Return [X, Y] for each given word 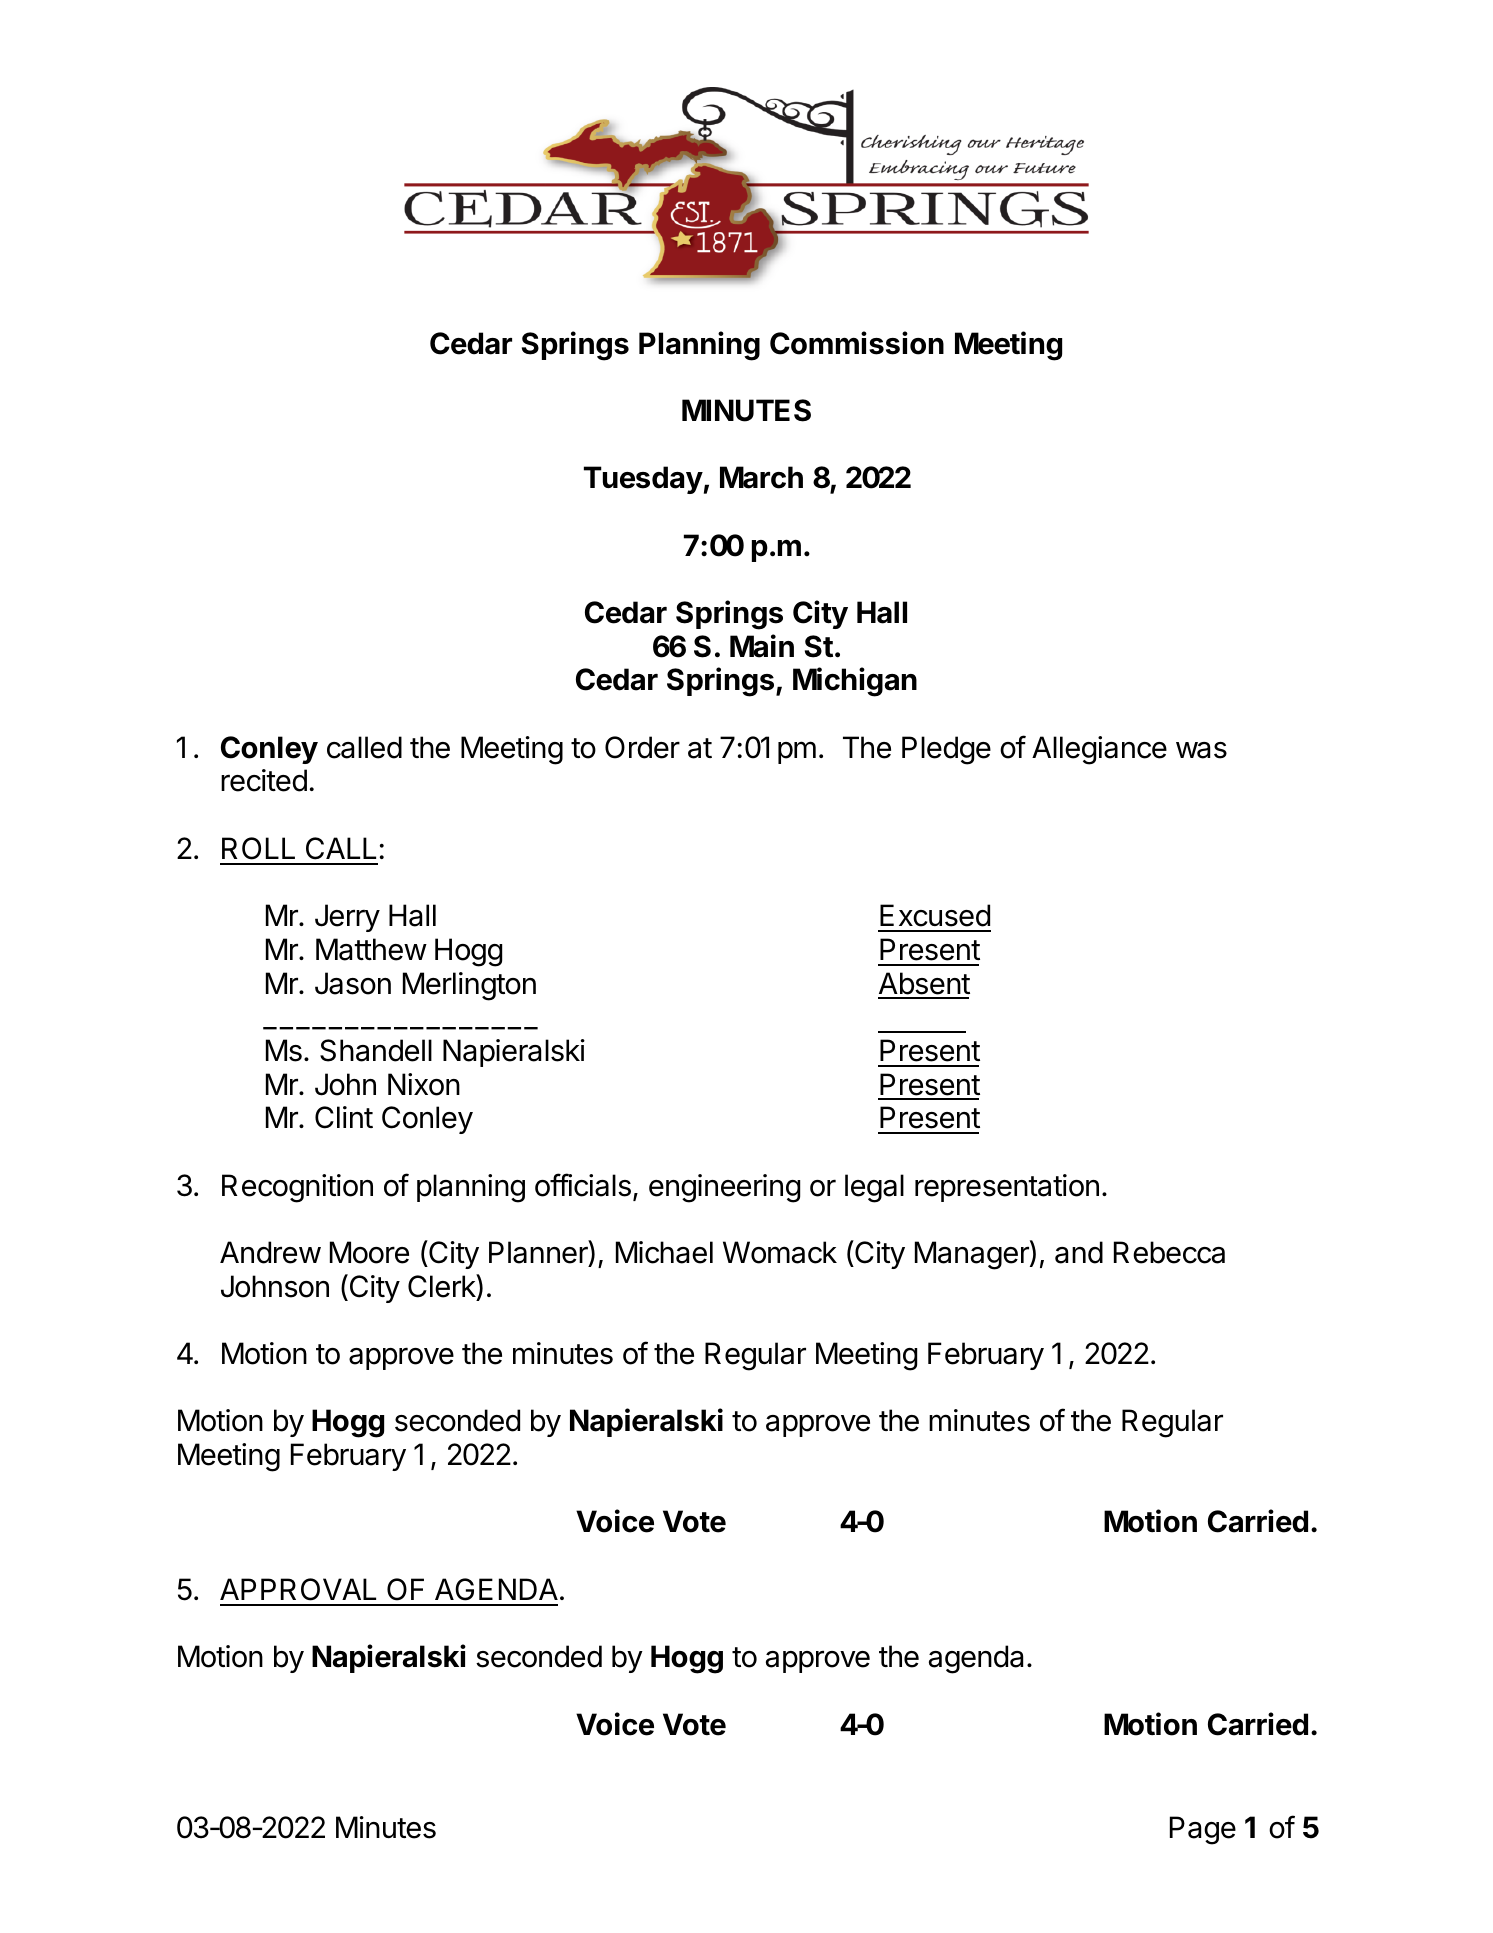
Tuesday [643, 480]
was [1201, 750]
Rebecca [1169, 1252]
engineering [724, 1188]
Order [642, 747]
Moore [369, 1252]
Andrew [270, 1252]
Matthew [371, 949]
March [761, 477]
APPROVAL [298, 1589]
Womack [780, 1252]
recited [264, 780]
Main [762, 646]
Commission [857, 343]
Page [1203, 1830]
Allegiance [1099, 750]
